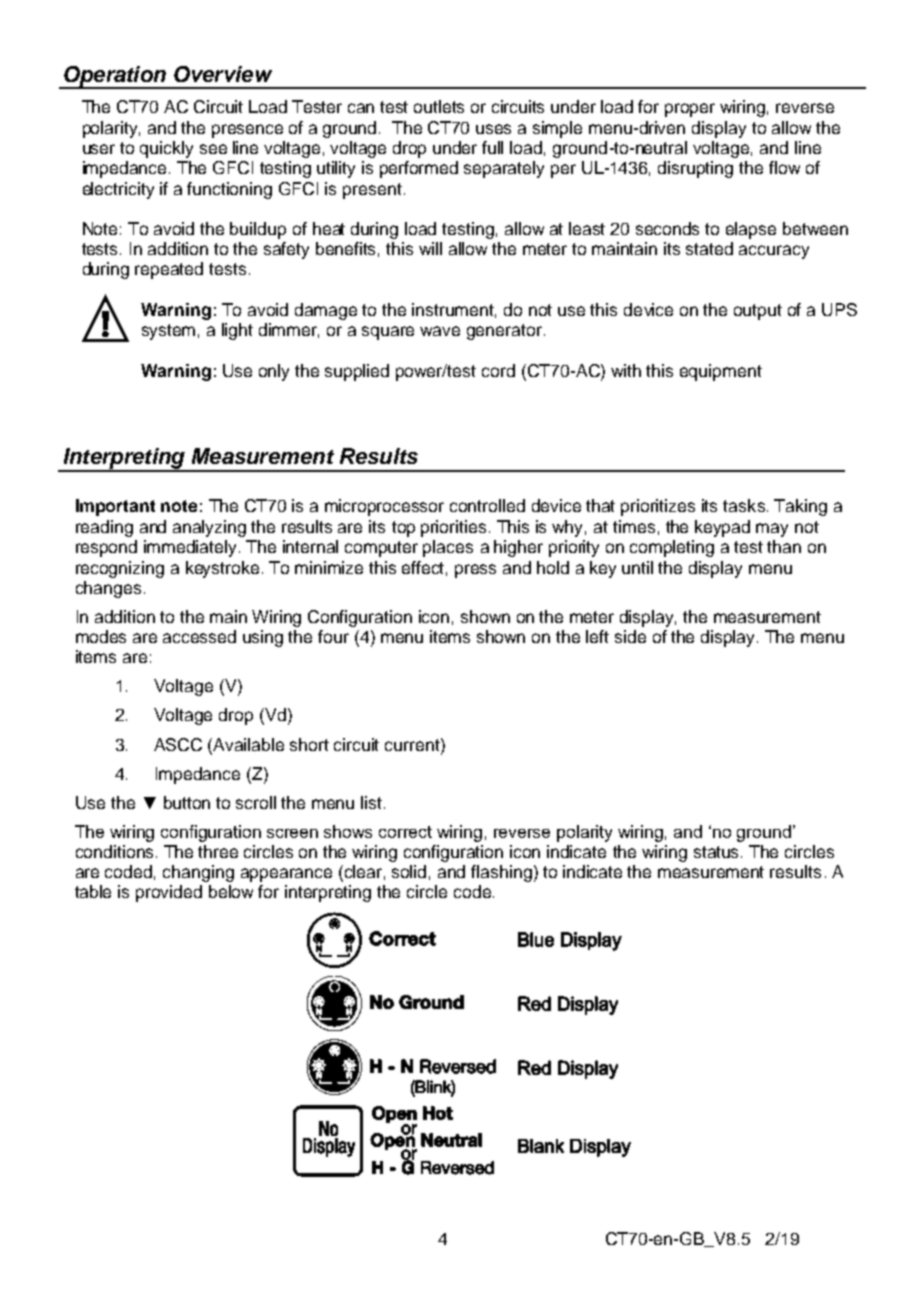  Describe the element at coordinates (439, 106) in the screenshot. I see `outlets` at that location.
